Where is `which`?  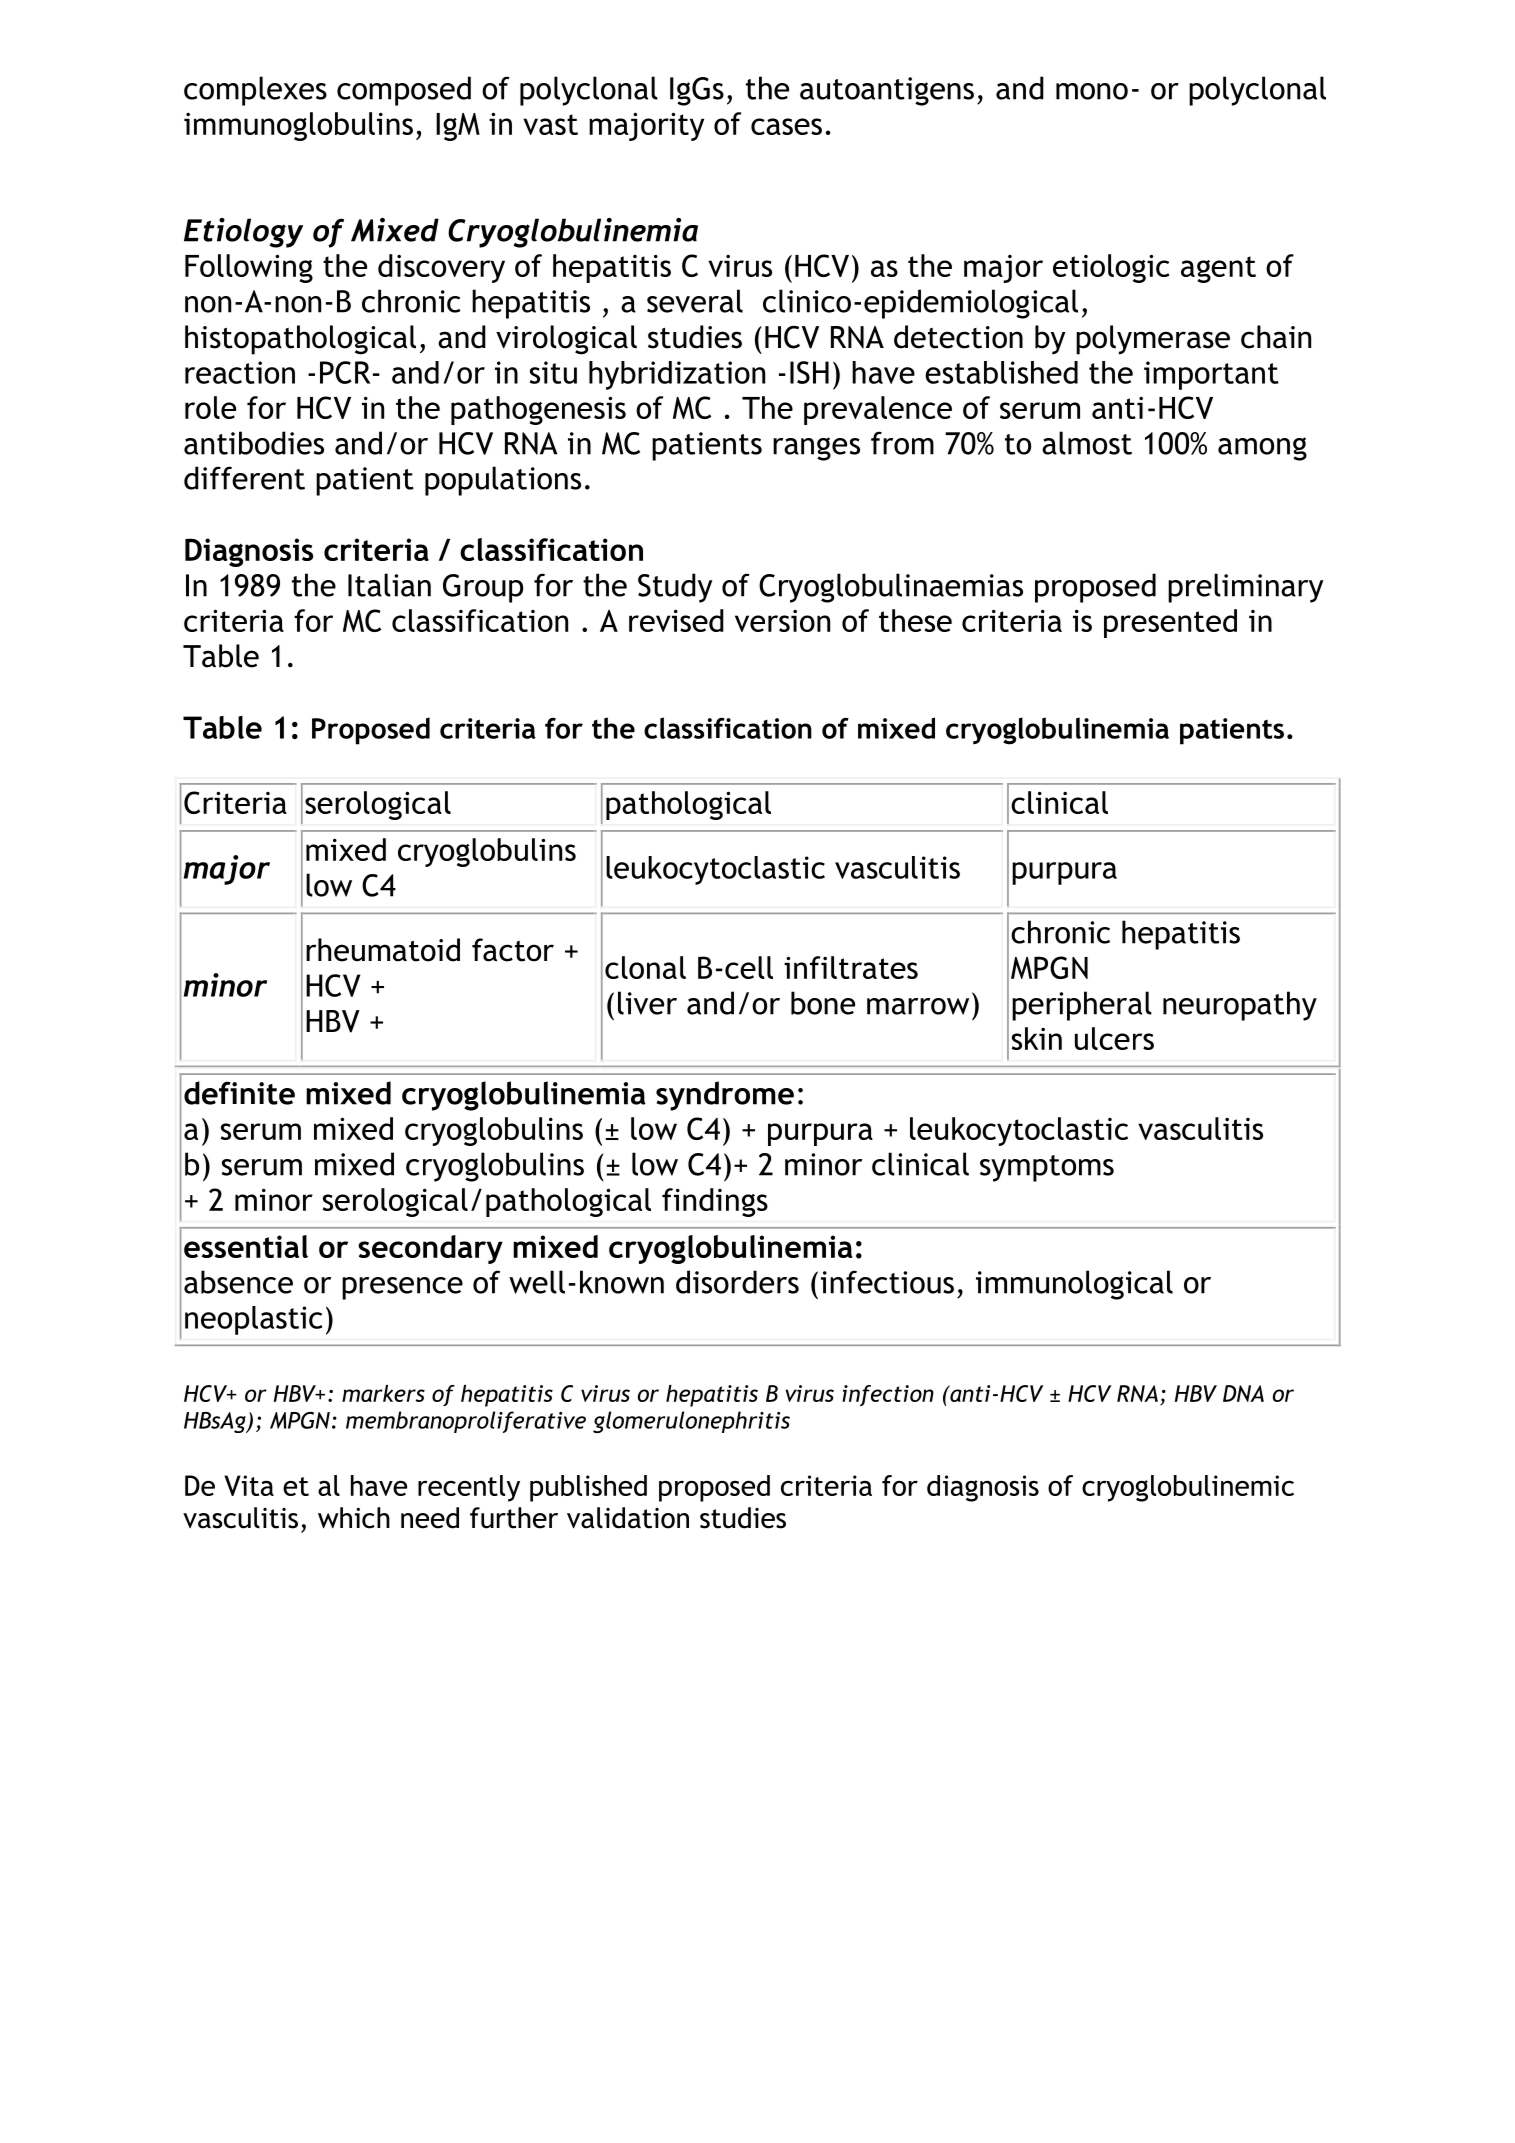
which is located at coordinates (354, 1518).
